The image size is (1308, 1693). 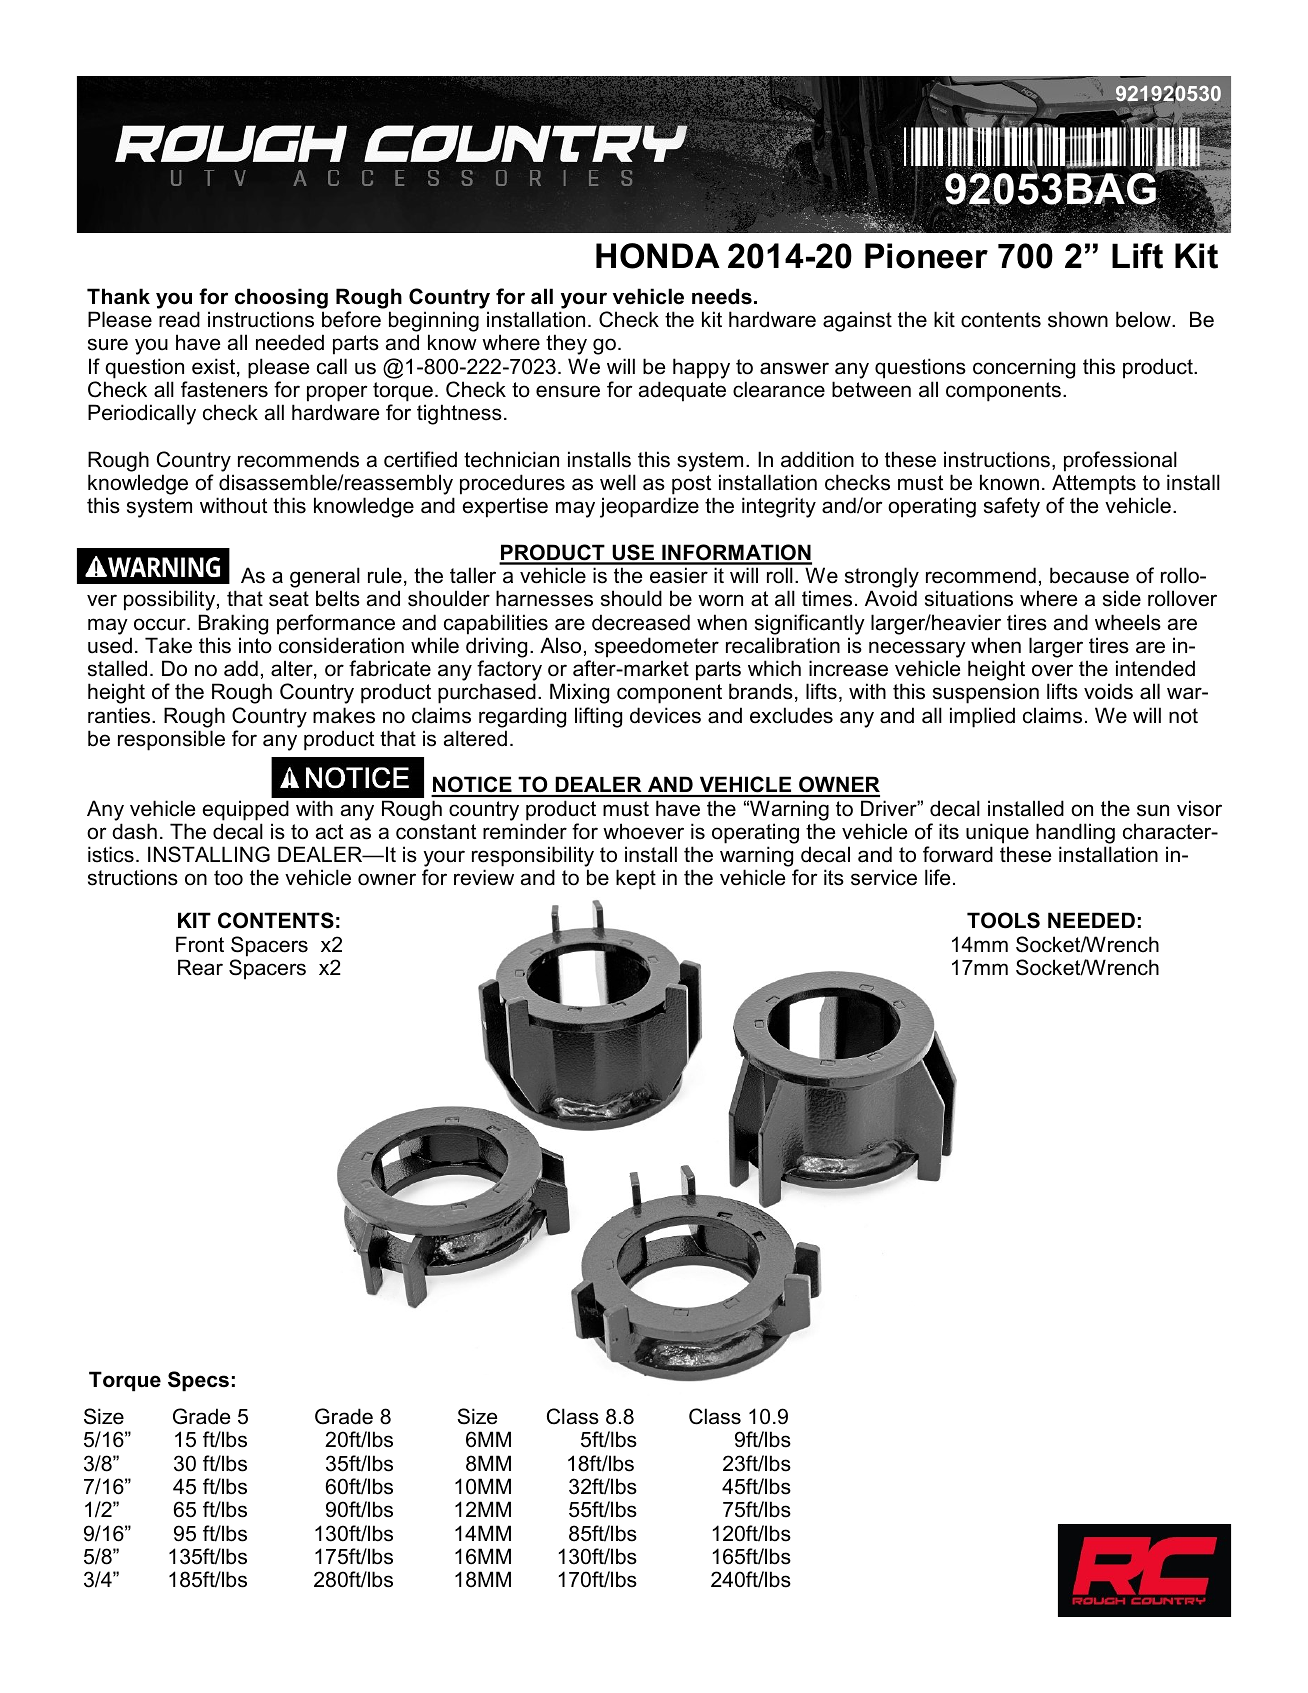 What do you see at coordinates (643, 831) in the page?
I see `whoever` at bounding box center [643, 831].
